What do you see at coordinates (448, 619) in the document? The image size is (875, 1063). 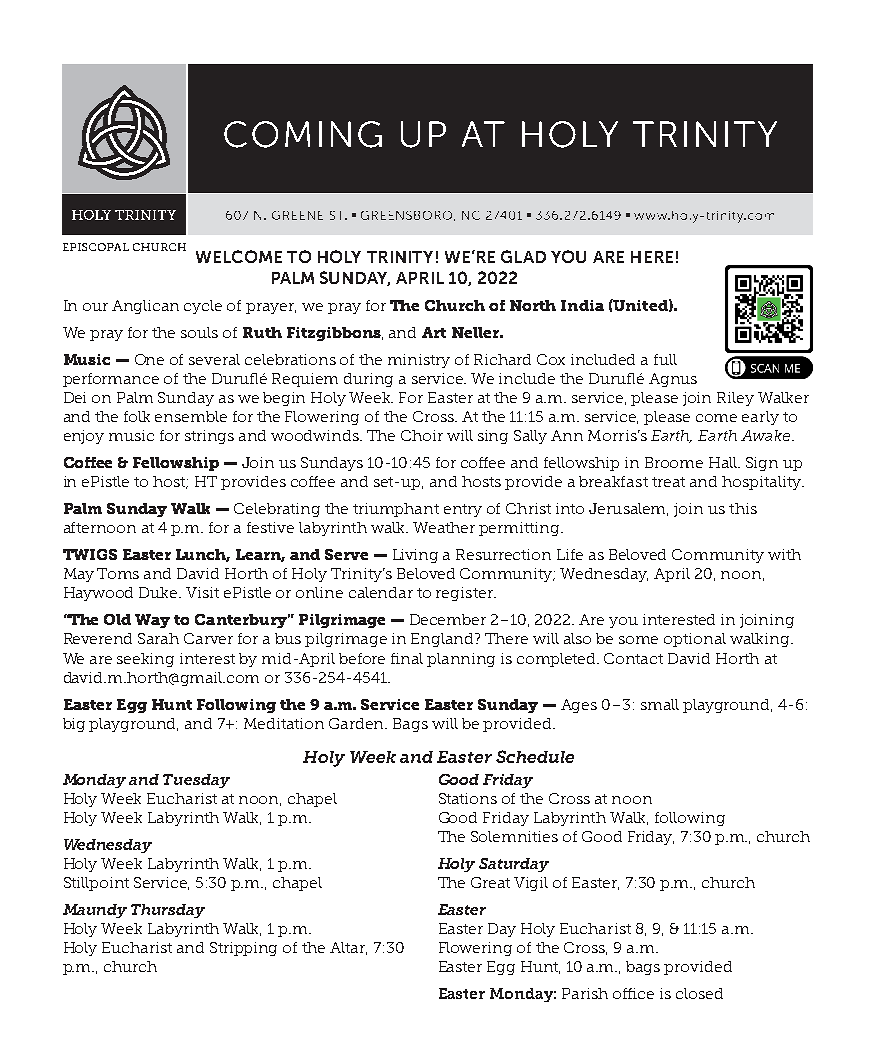 I see `December` at bounding box center [448, 619].
